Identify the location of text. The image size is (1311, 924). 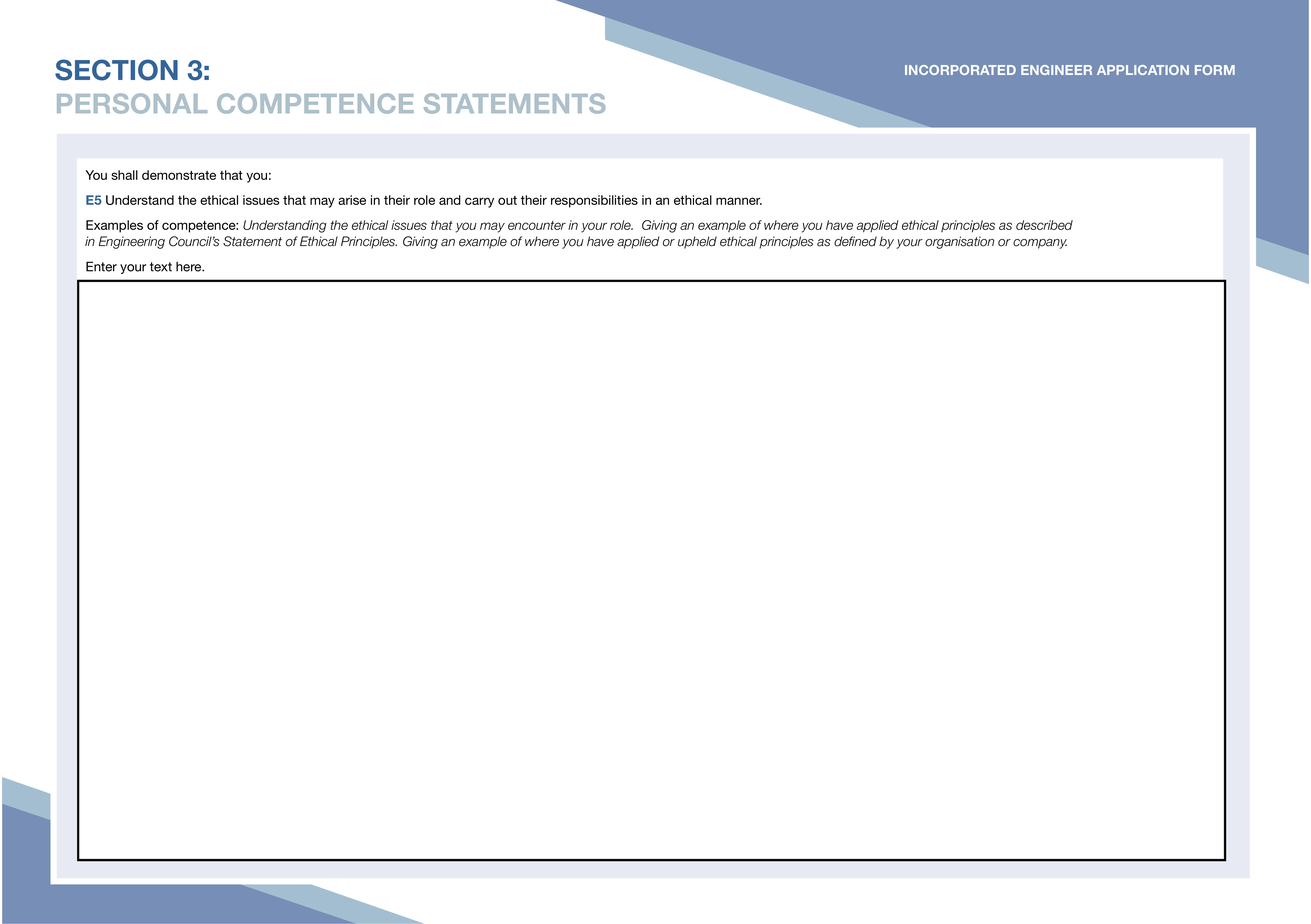
(161, 267).
